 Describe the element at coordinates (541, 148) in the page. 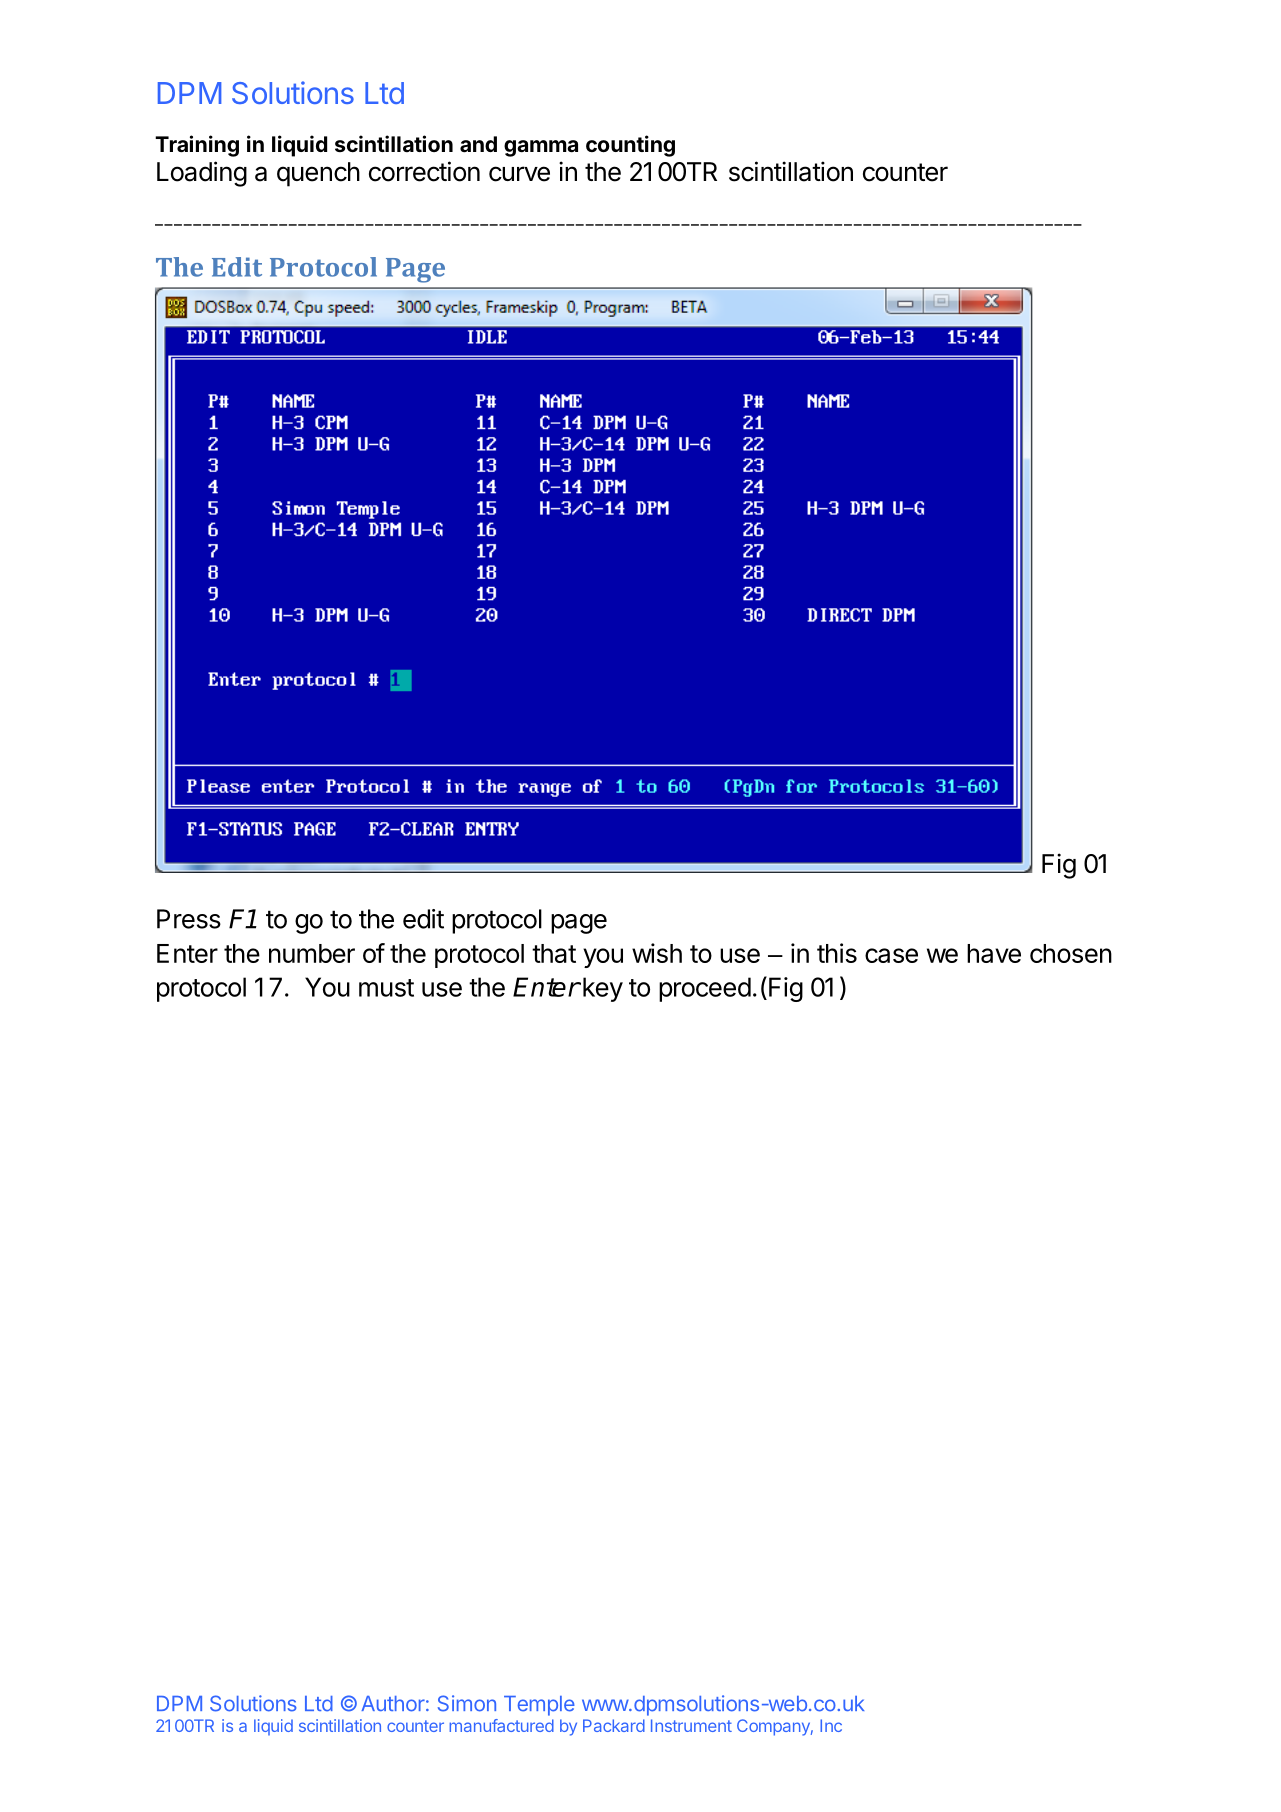

I see `gamma` at that location.
